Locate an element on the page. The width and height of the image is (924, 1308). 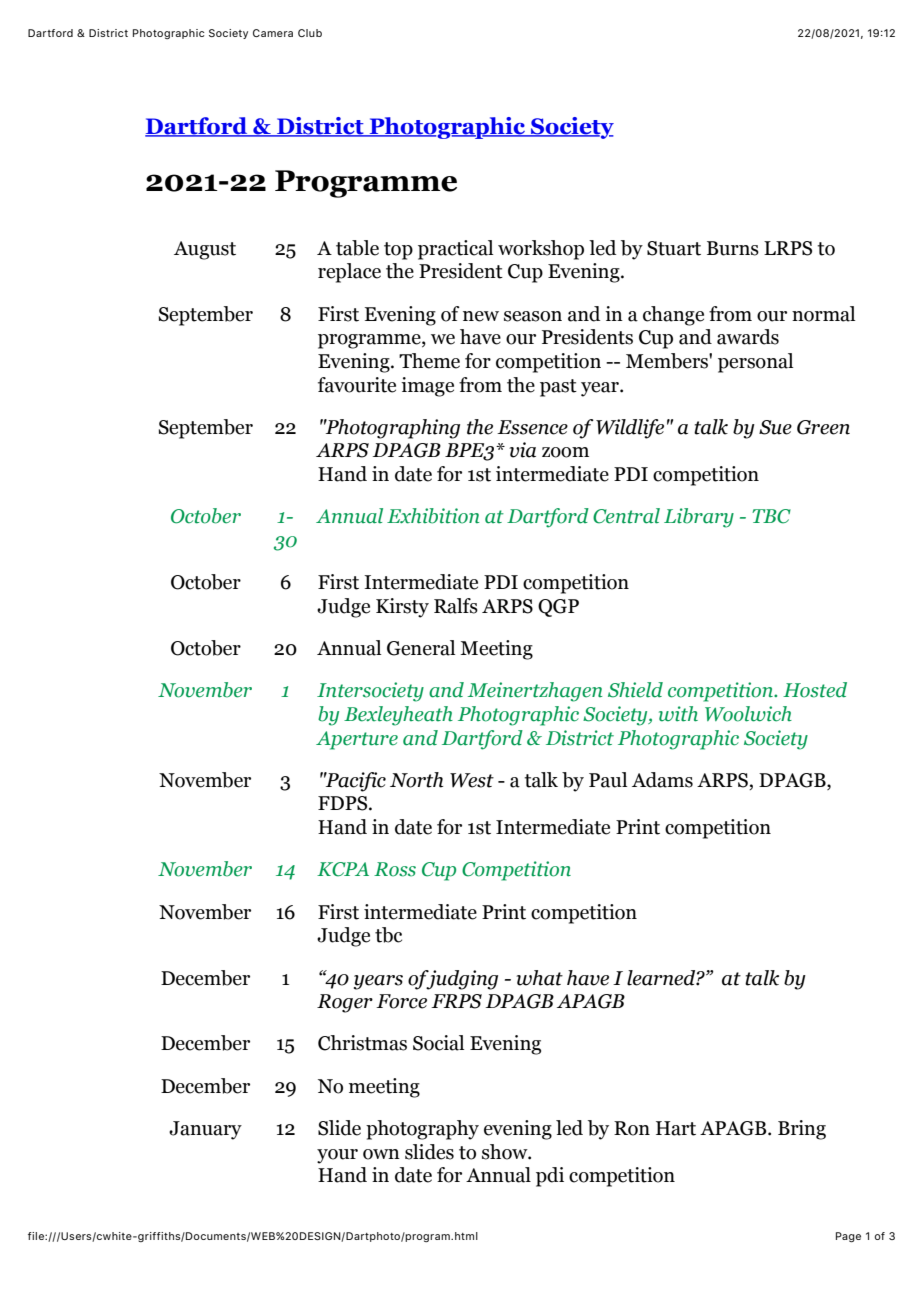
Photographing is located at coordinates (392, 429).
